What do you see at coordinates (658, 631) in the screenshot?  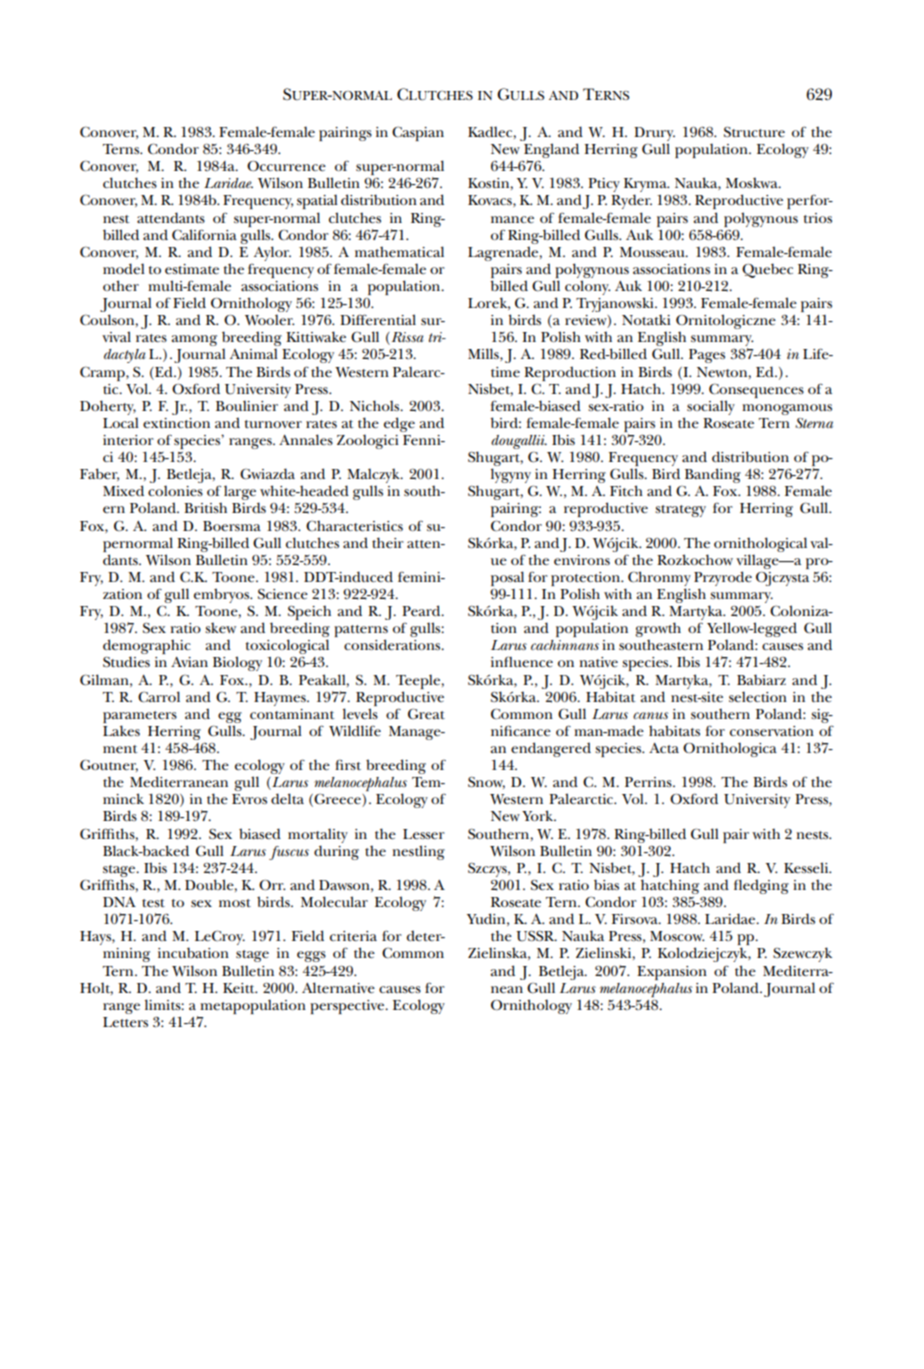 I see `growth` at bounding box center [658, 631].
